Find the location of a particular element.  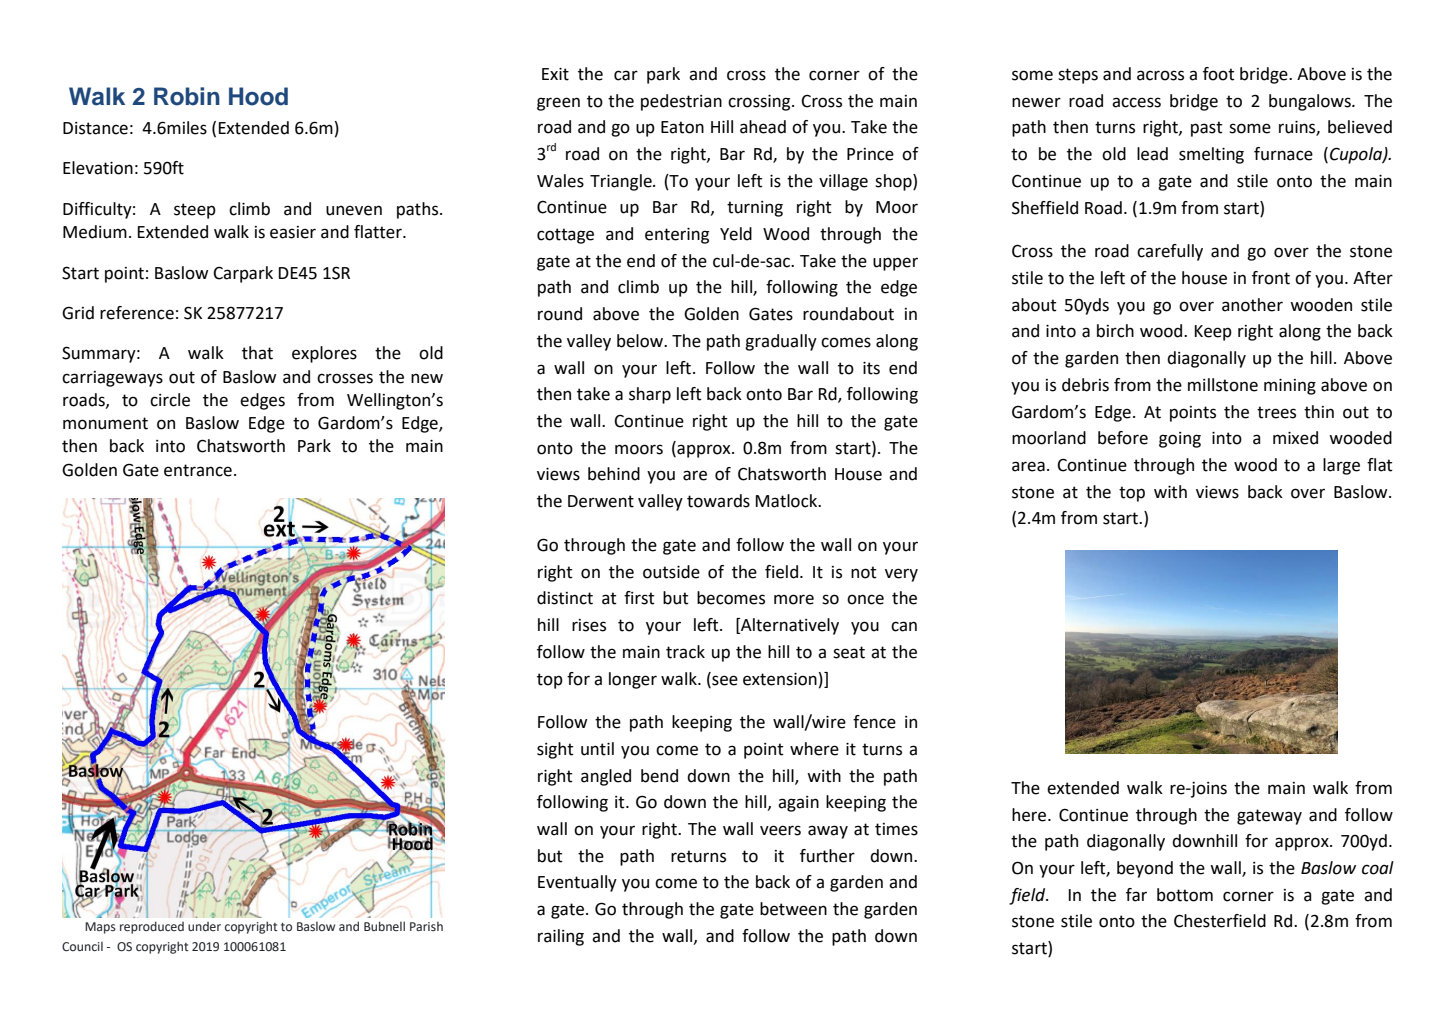

rises is located at coordinates (589, 625).
